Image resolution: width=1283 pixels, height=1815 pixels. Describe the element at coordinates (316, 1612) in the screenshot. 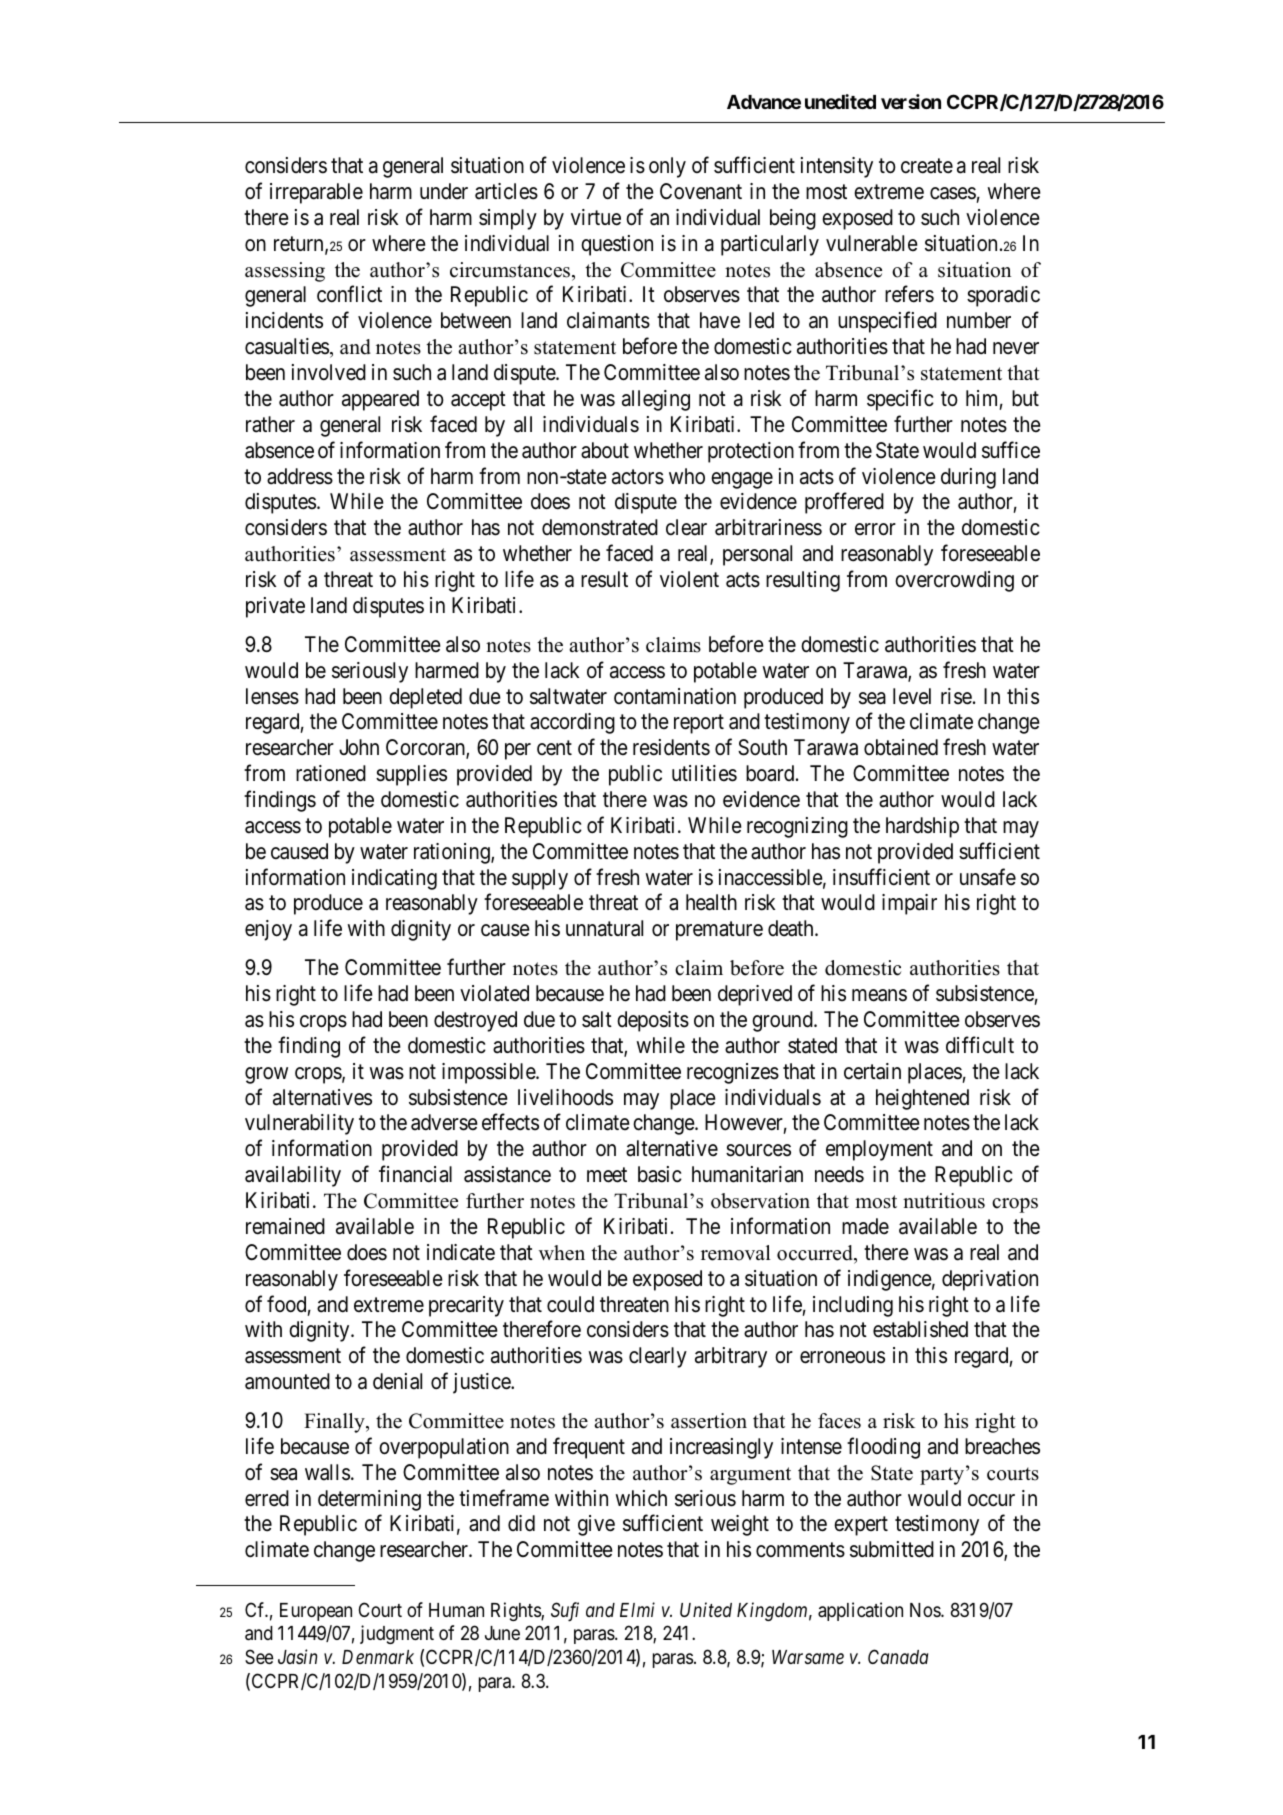

I see `European` at that location.
